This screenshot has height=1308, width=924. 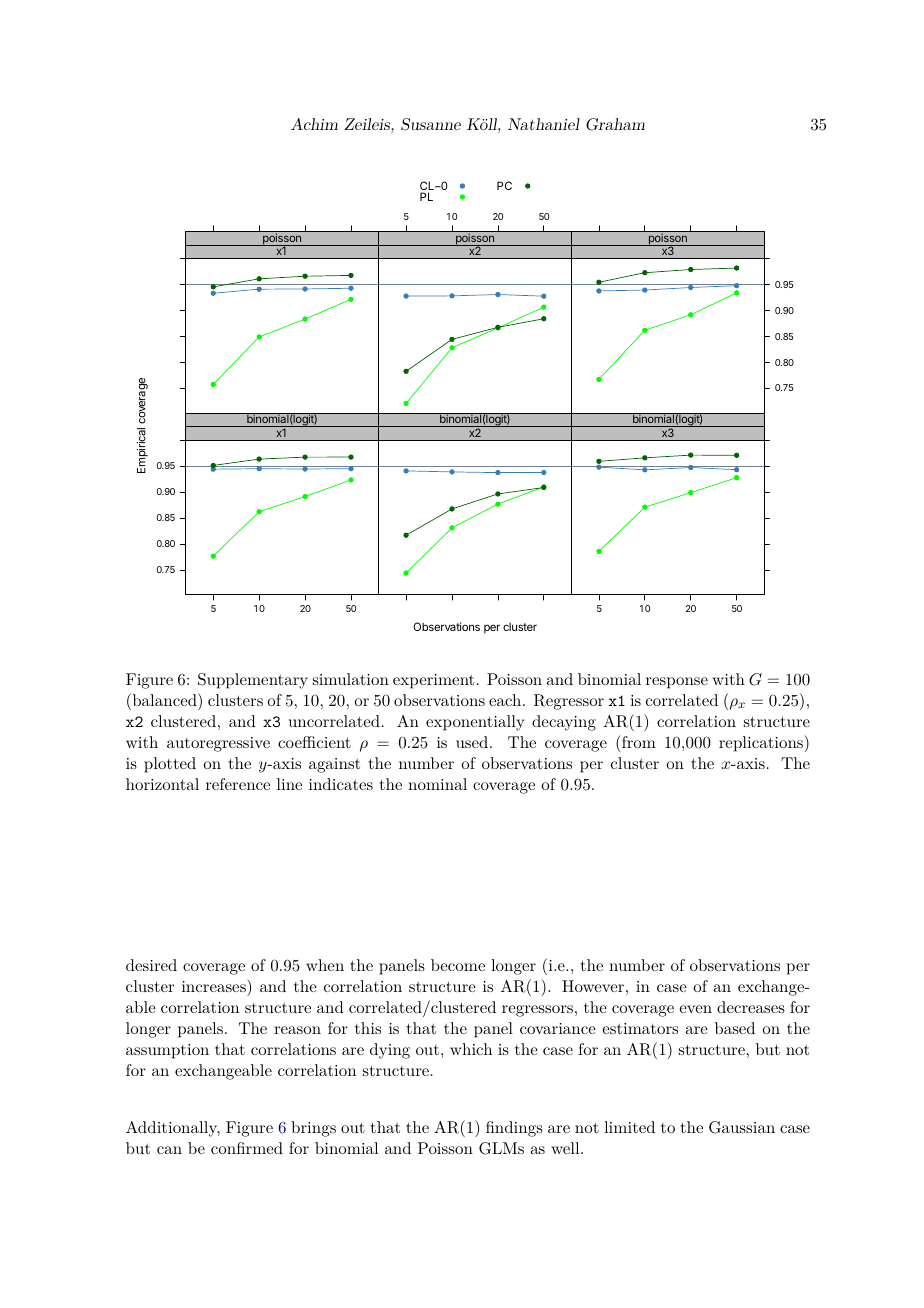 What do you see at coordinates (437, 784) in the screenshot?
I see `nominal` at bounding box center [437, 784].
